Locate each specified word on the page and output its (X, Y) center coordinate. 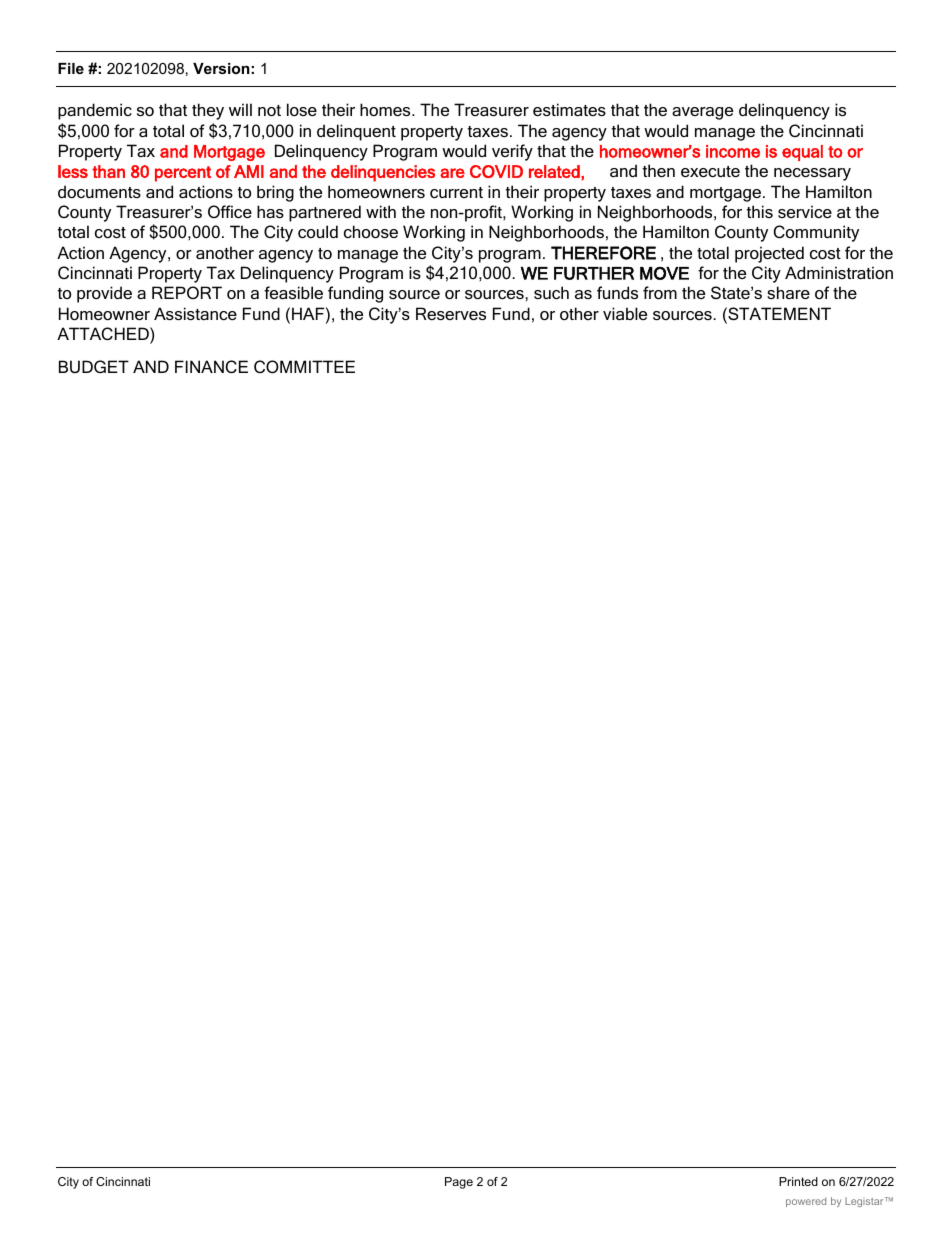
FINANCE (211, 366)
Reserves (451, 313)
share (788, 292)
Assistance (195, 313)
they (208, 111)
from (660, 292)
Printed (798, 1181)
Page (459, 1183)
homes (386, 109)
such (551, 292)
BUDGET (94, 366)
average (702, 113)
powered (806, 1202)
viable (625, 313)
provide (104, 294)
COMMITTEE (304, 366)
